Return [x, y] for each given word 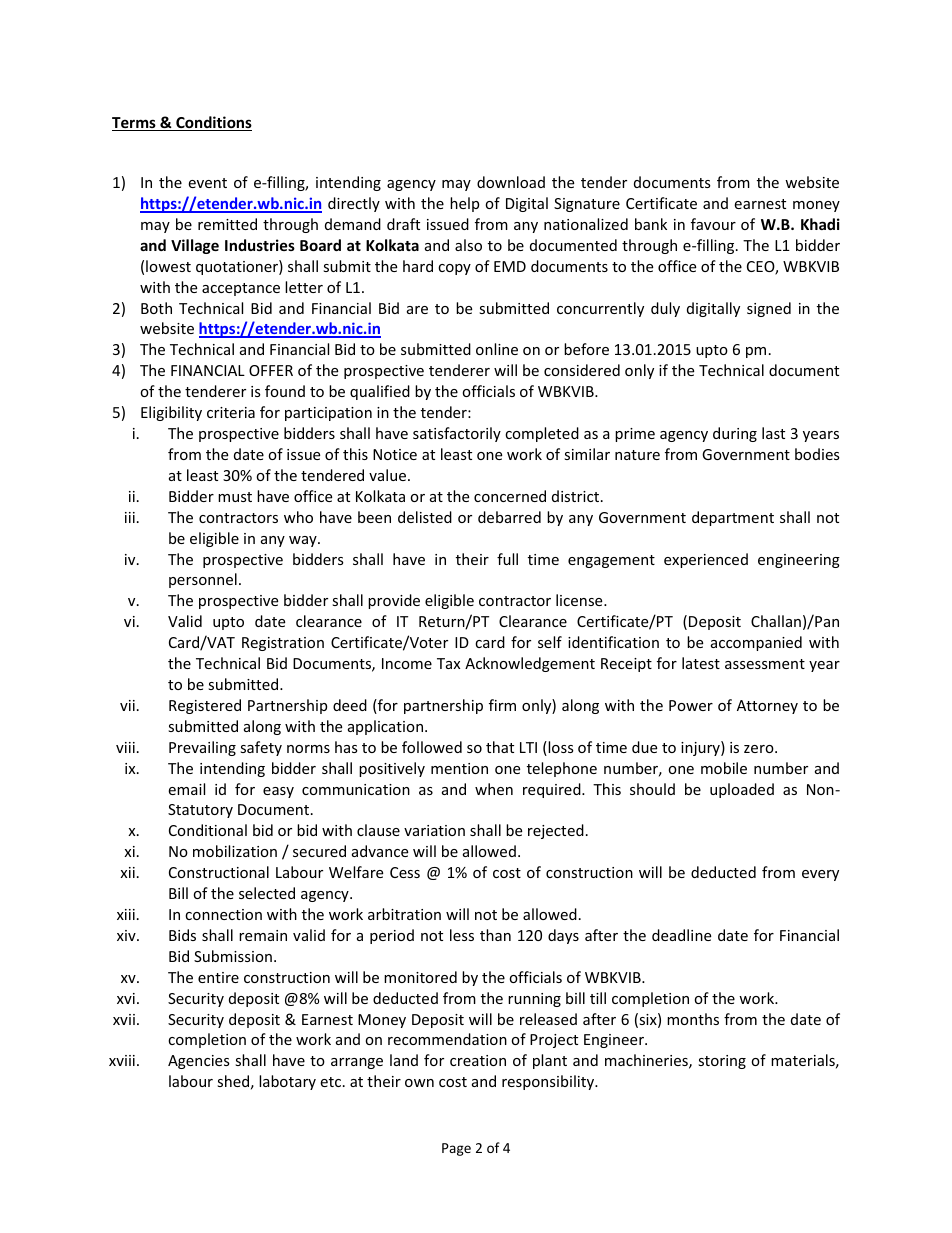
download [511, 182]
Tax [448, 663]
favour [713, 224]
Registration [283, 644]
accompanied [756, 643]
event [207, 183]
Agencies [199, 1062]
